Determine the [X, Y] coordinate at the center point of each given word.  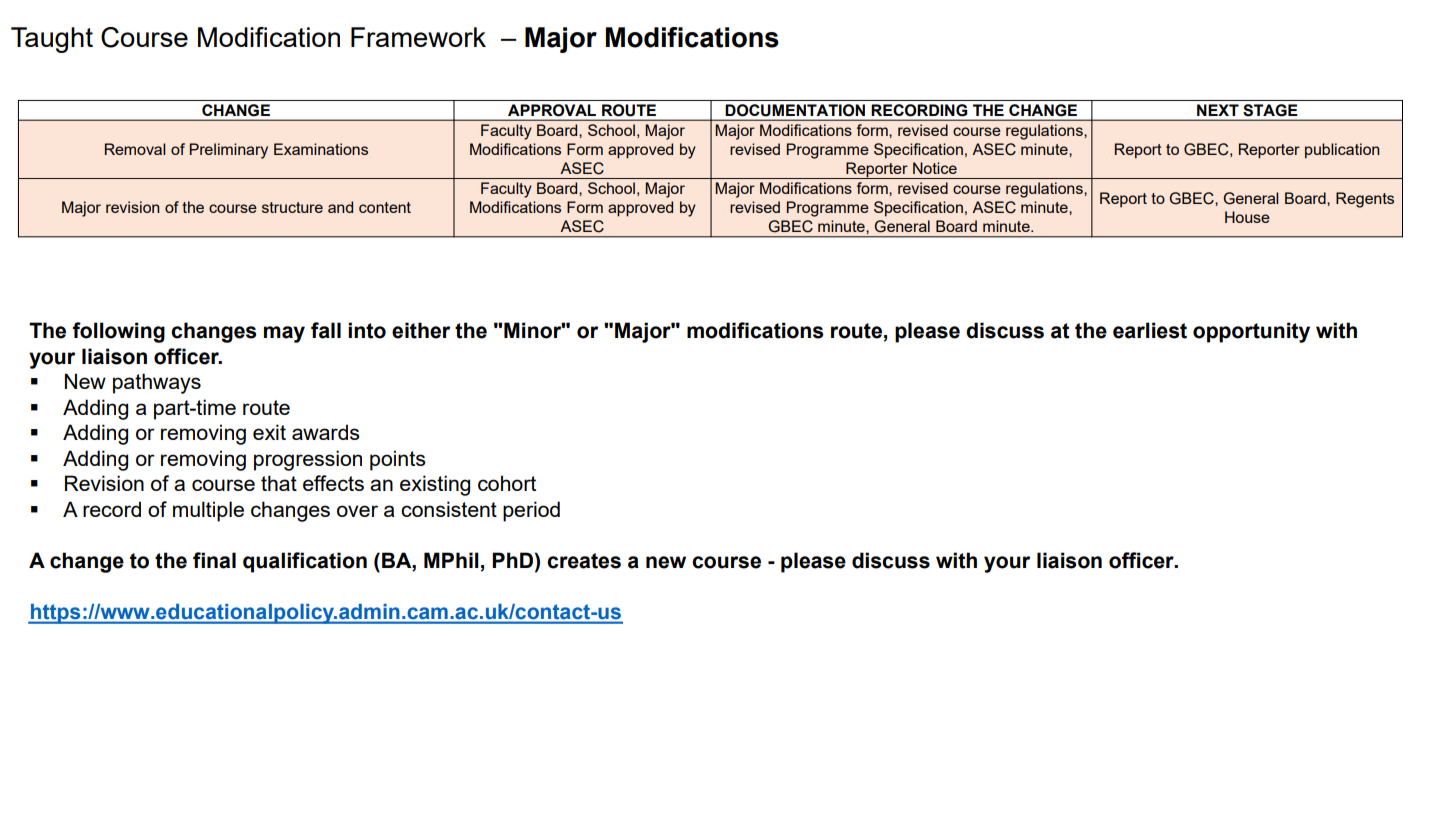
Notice [935, 168]
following [118, 332]
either [421, 330]
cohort [507, 483]
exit [269, 432]
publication [1342, 151]
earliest [1150, 330]
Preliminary [229, 151]
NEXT [1218, 110]
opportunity [1251, 332]
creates [584, 561]
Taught [52, 40]
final [214, 560]
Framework [418, 37]
